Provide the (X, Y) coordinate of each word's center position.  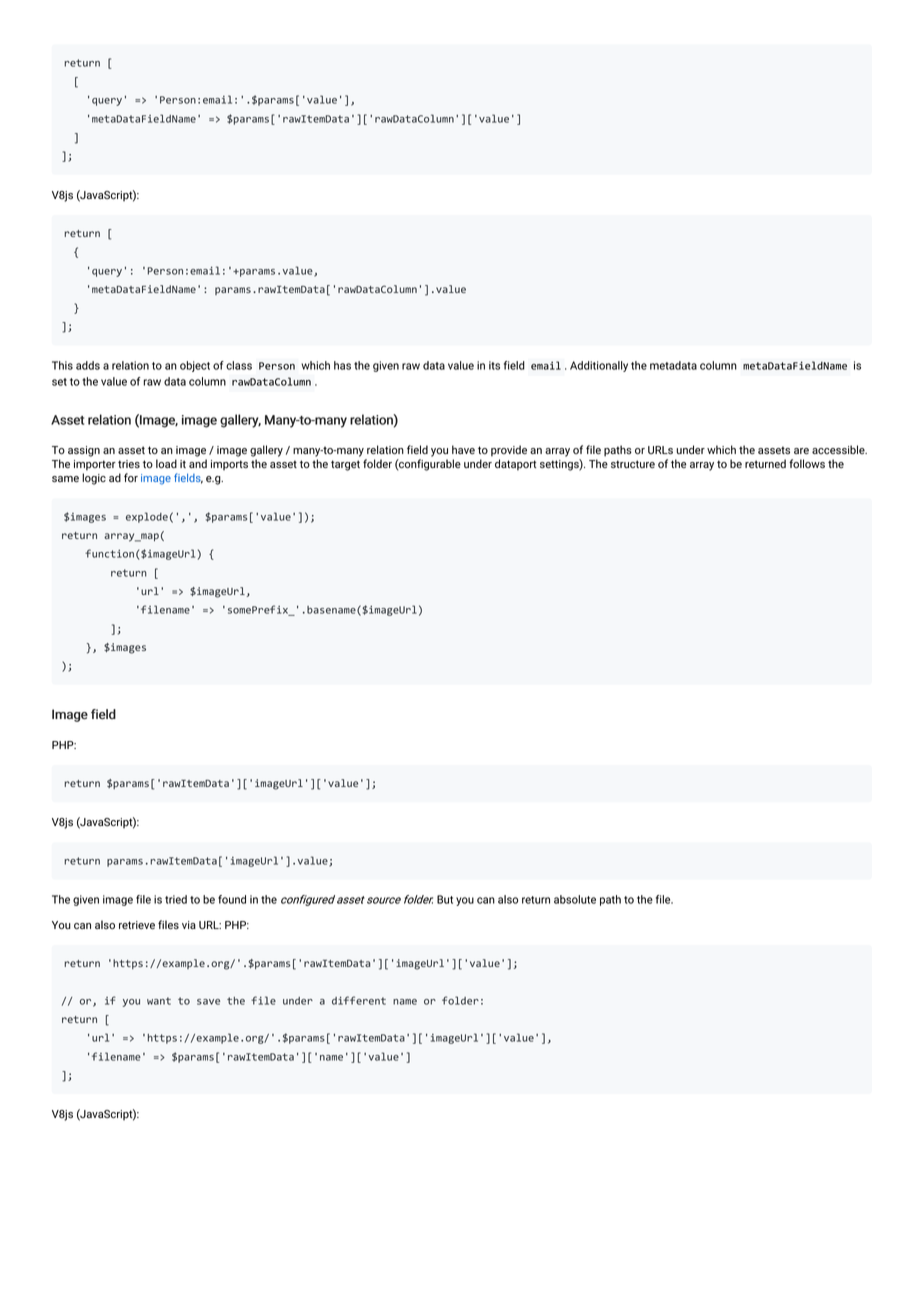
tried (176, 899)
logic (94, 479)
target (345, 465)
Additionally (599, 366)
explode (147, 517)
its (494, 365)
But (445, 899)
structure (633, 464)
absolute (575, 899)
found (232, 899)
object (195, 366)
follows (807, 463)
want (159, 1001)
